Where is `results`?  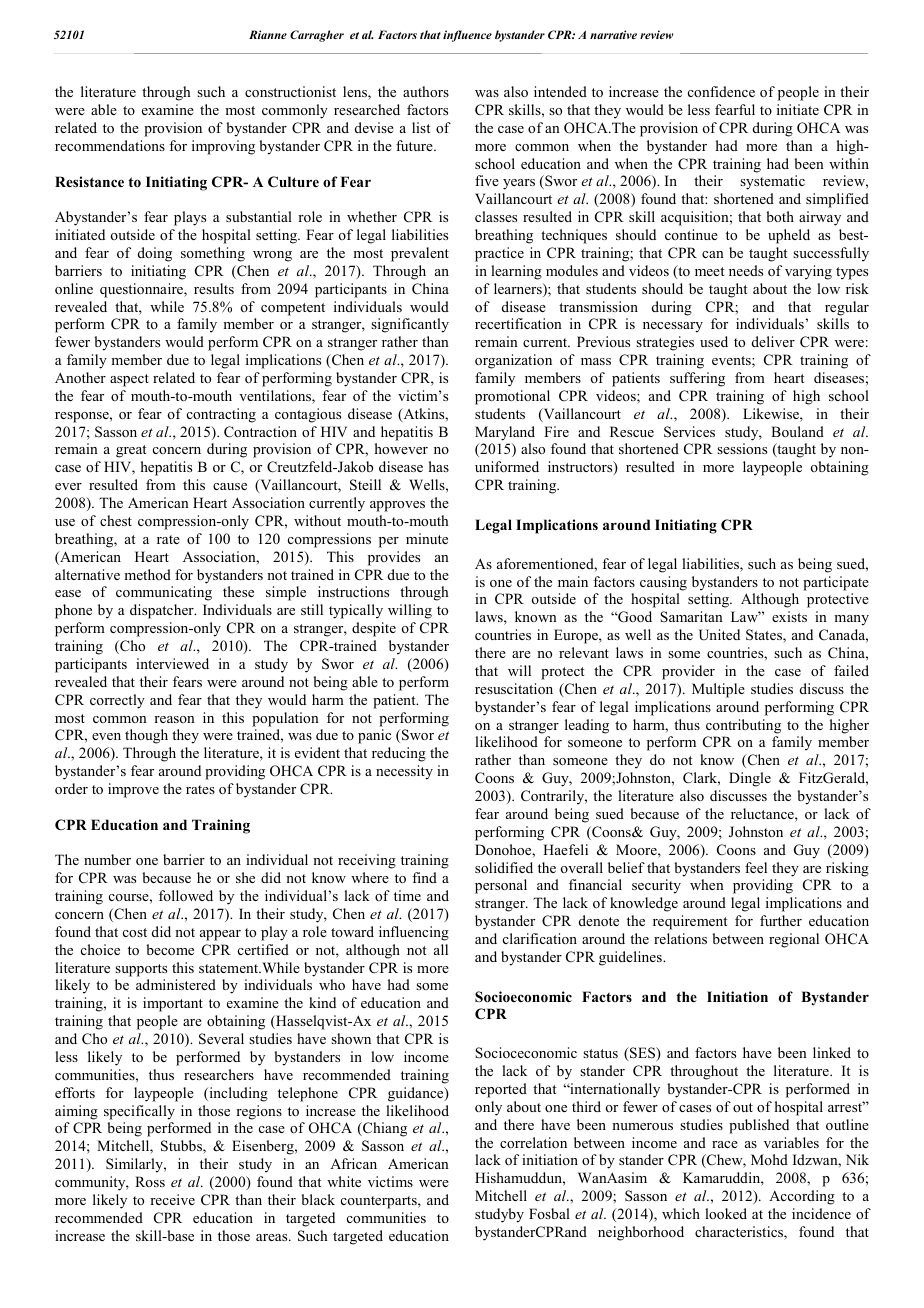 results is located at coordinates (214, 288).
